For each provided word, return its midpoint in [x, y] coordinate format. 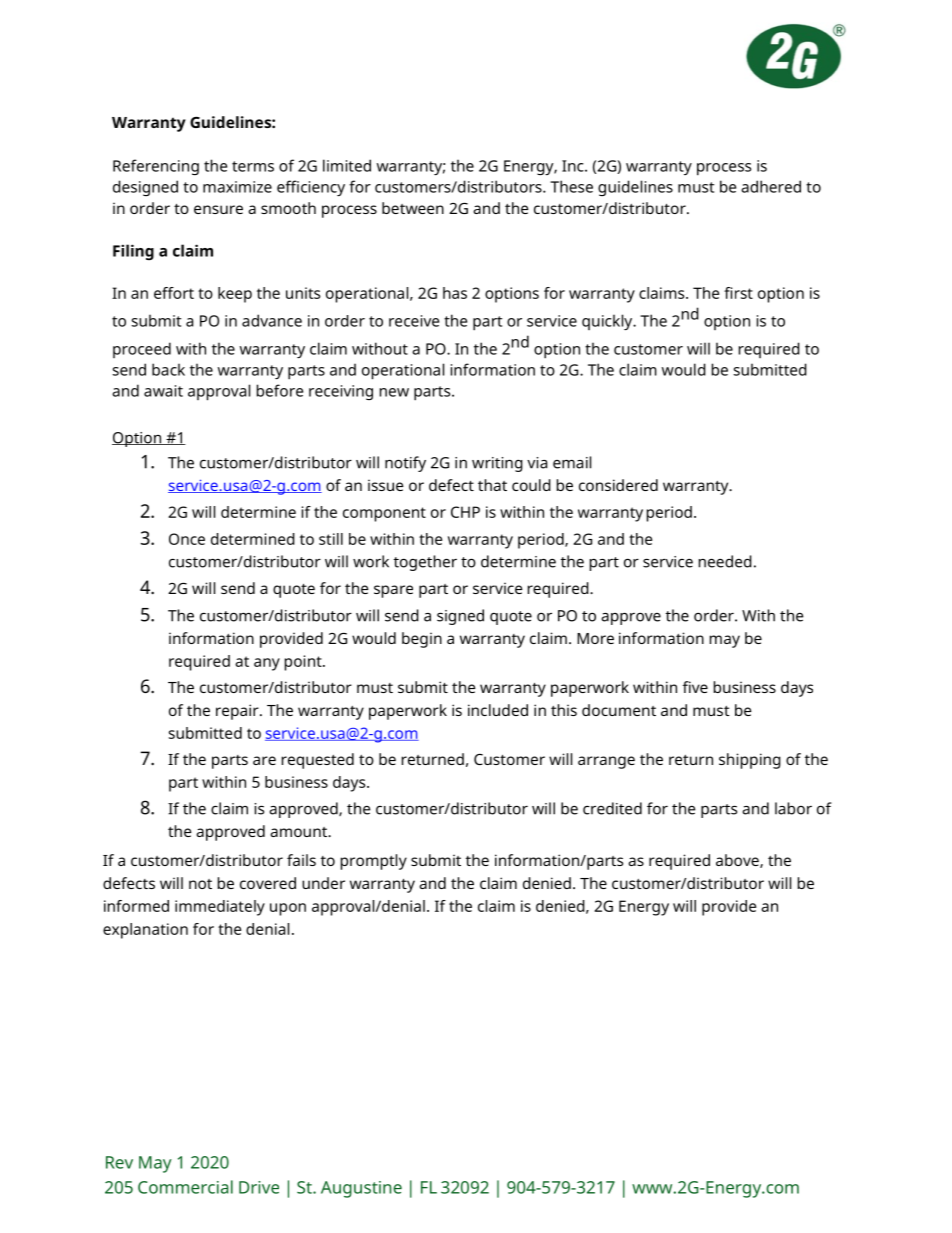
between [413, 208]
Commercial [185, 1187]
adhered [771, 186]
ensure [218, 209]
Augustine [361, 1189]
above [738, 861]
